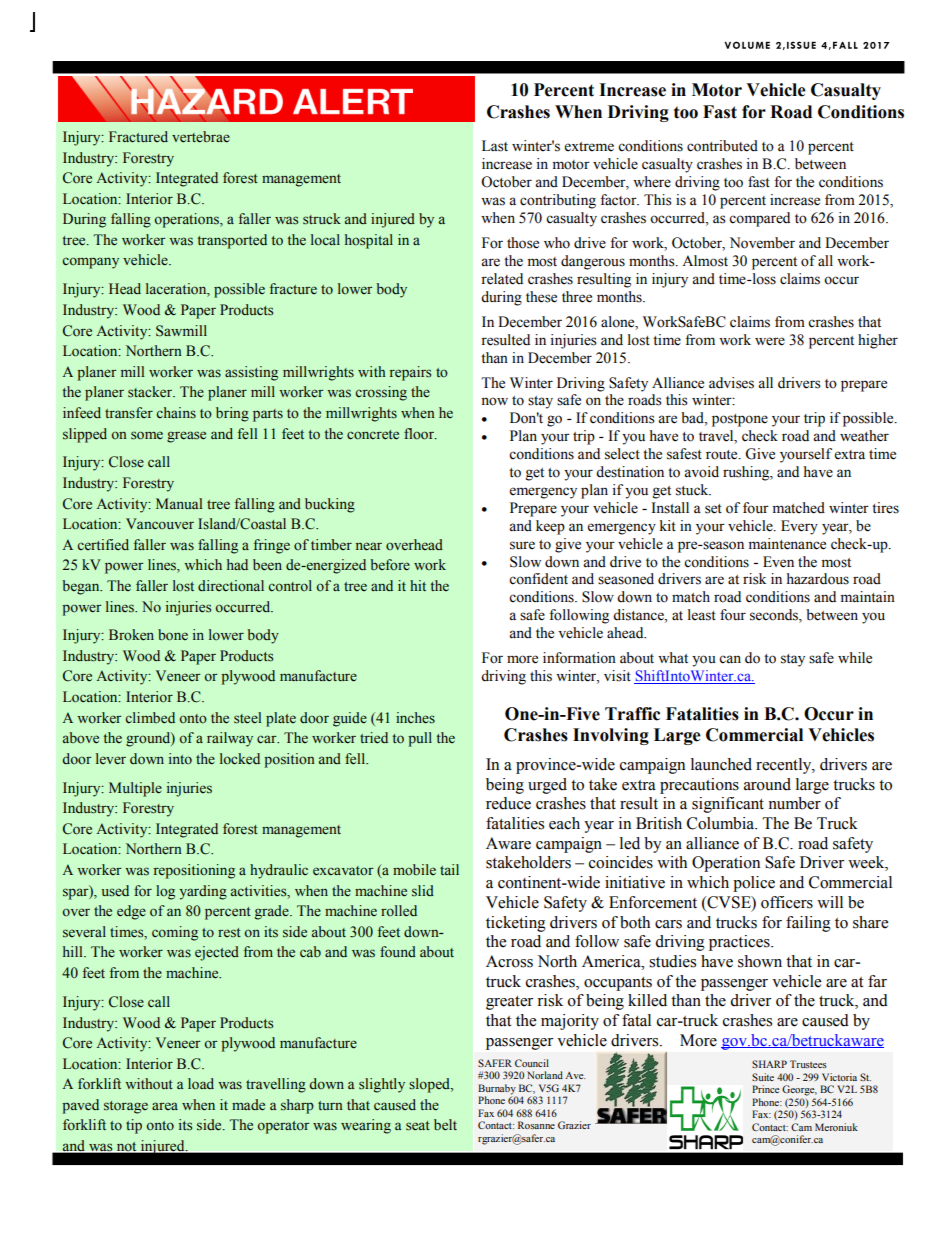  I want to click on Last, so click(495, 146).
